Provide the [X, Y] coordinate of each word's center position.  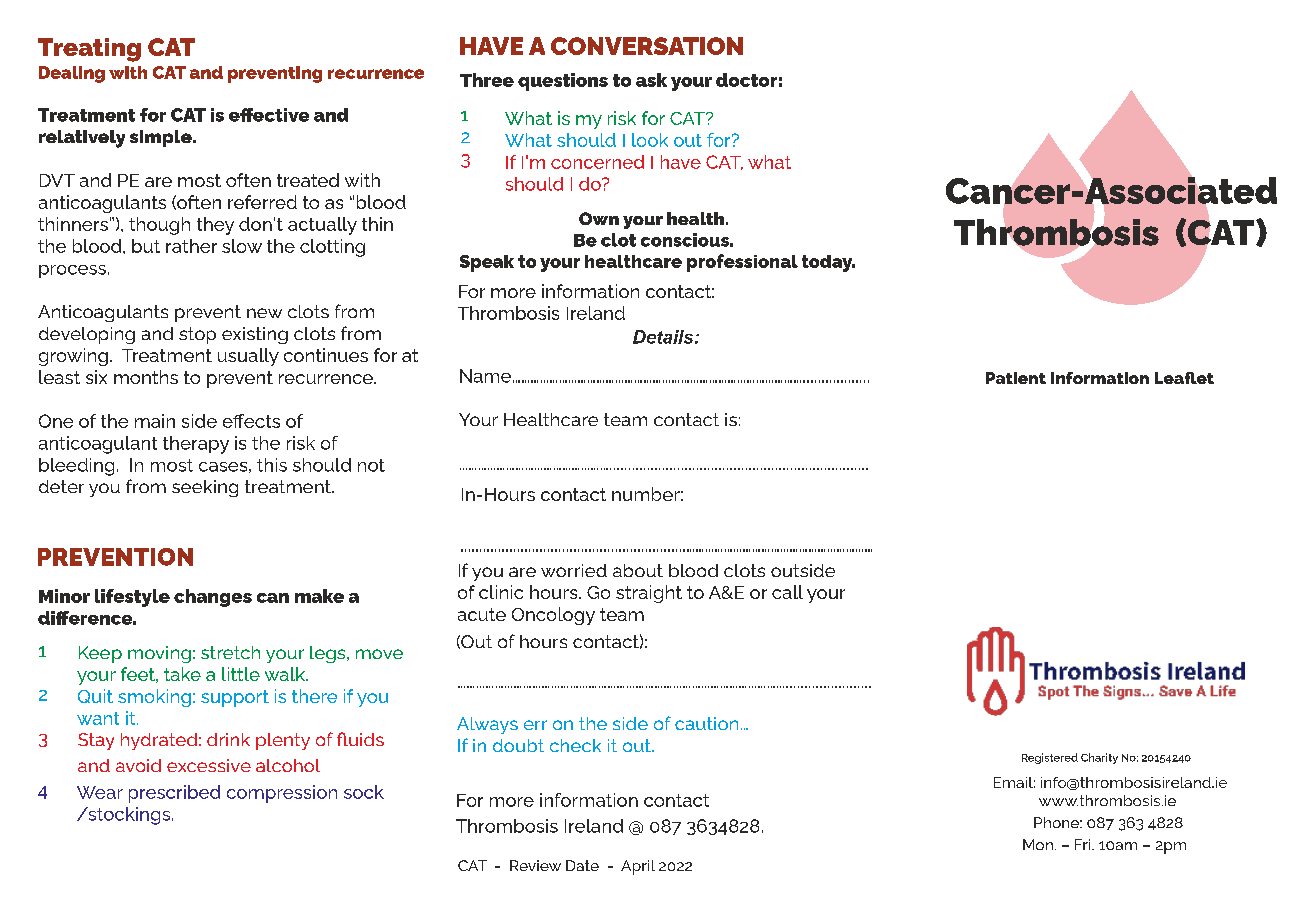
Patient [1016, 378]
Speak [487, 263]
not [371, 465]
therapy [196, 445]
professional [742, 263]
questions [563, 82]
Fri [1084, 844]
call [787, 592]
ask [651, 80]
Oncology [553, 616]
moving [159, 654]
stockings [129, 816]
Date [582, 865]
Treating [89, 50]
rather [191, 246]
